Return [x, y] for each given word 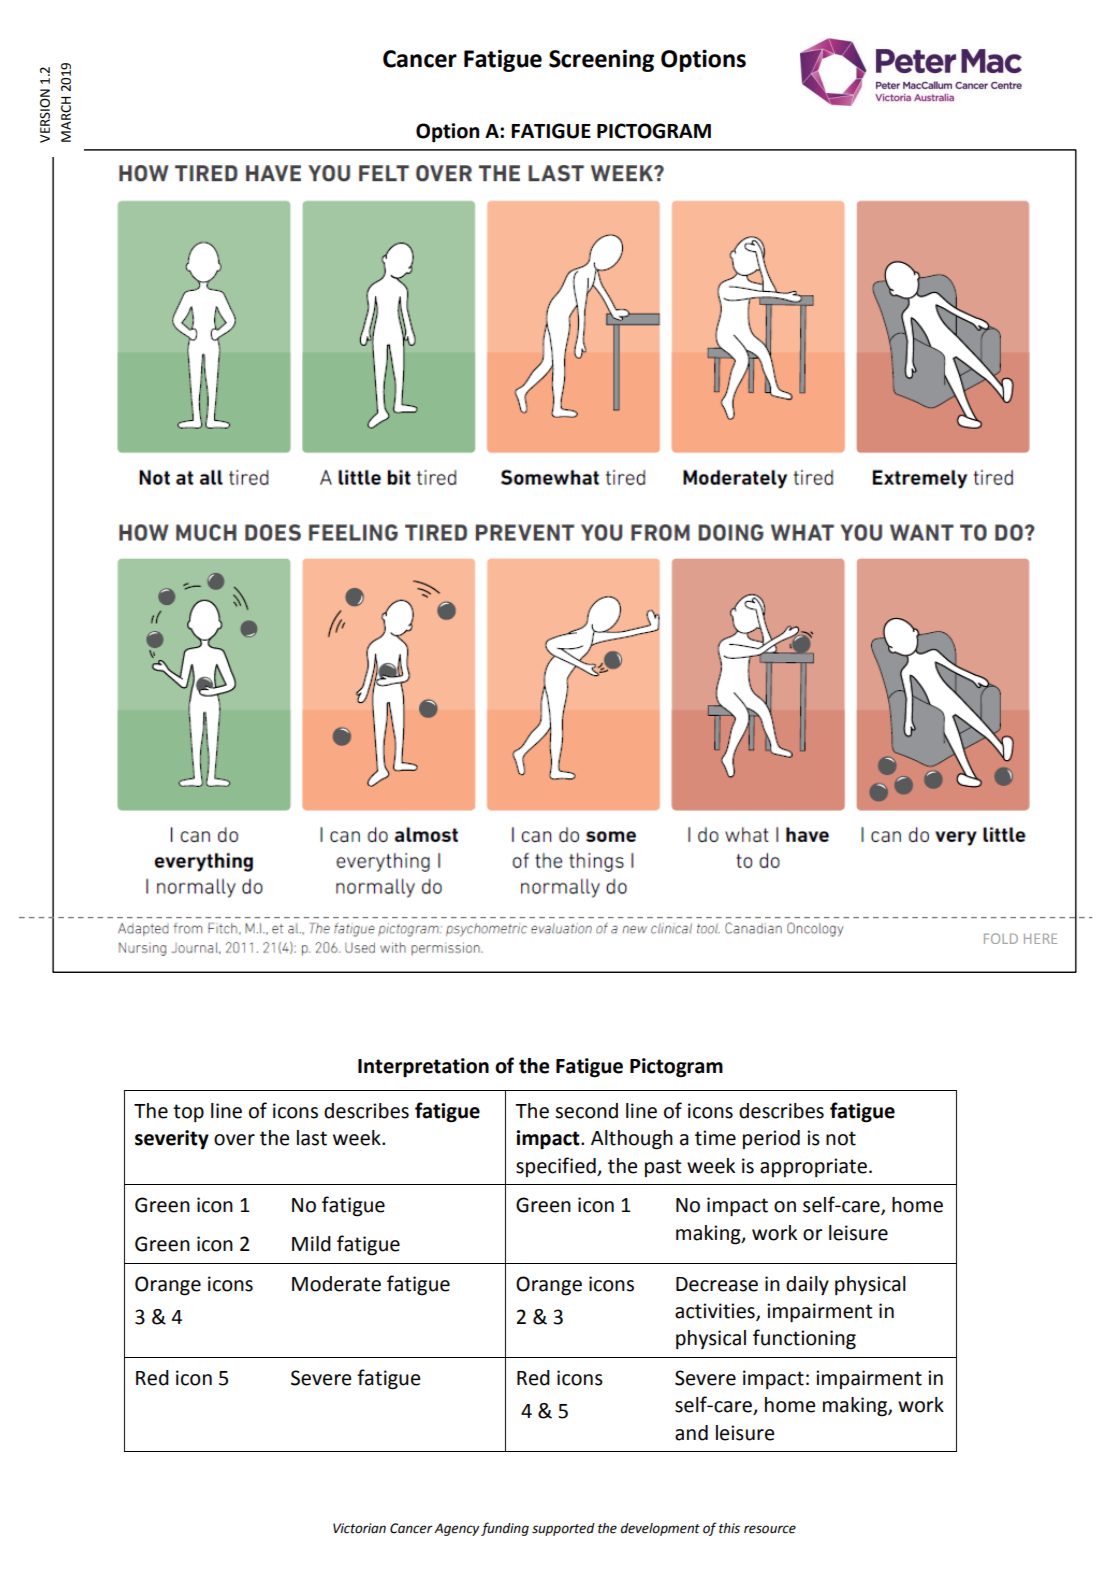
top [188, 1113]
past [663, 1168]
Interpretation [423, 1068]
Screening [601, 60]
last [312, 1138]
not [841, 1138]
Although [632, 1140]
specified [557, 1167]
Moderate [336, 1284]
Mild [311, 1244]
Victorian [359, 1528]
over [234, 1140]
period [771, 1139]
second [586, 1111]
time [715, 1138]
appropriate [813, 1168]
